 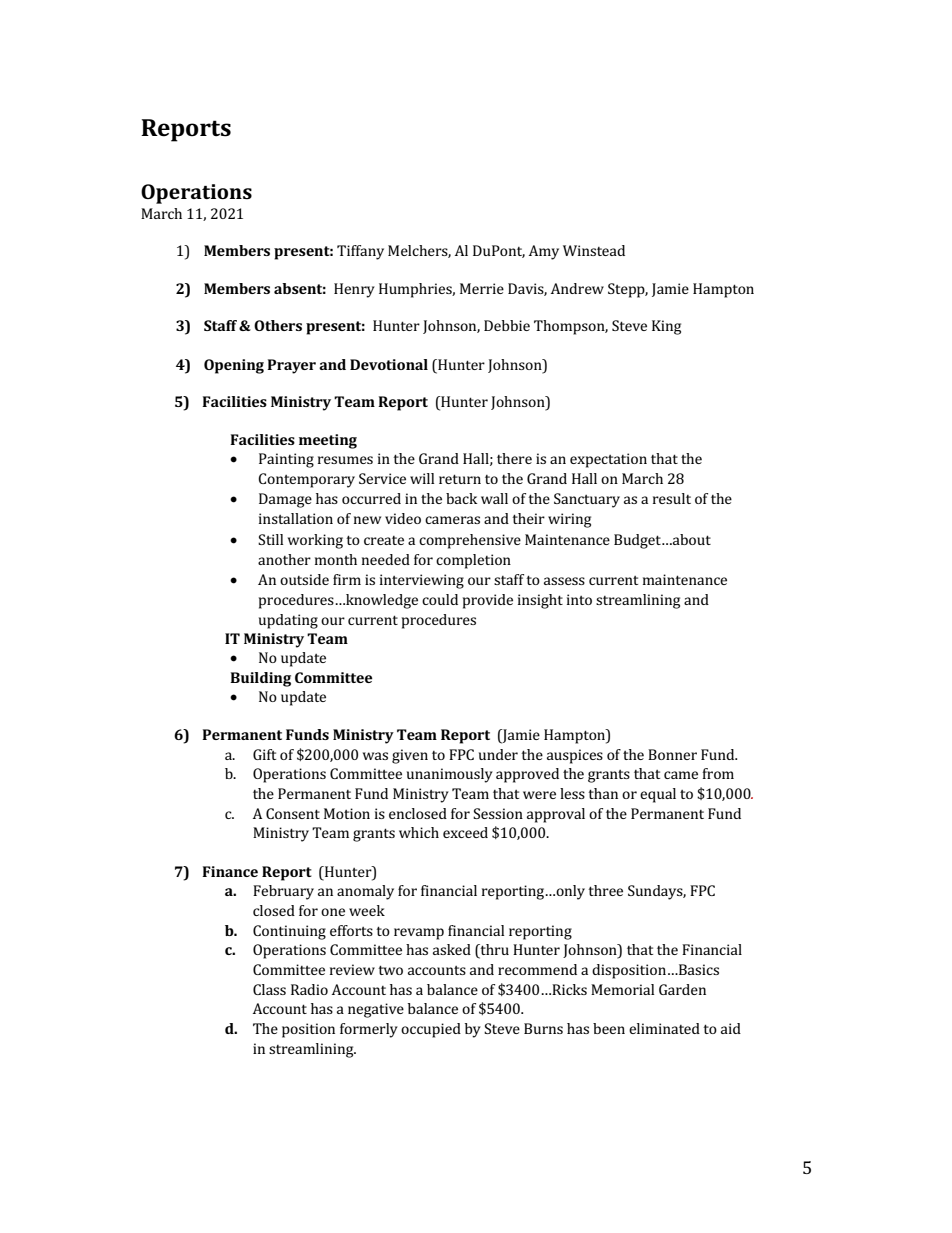 What do you see at coordinates (284, 559) in the image?
I see `another` at bounding box center [284, 559].
